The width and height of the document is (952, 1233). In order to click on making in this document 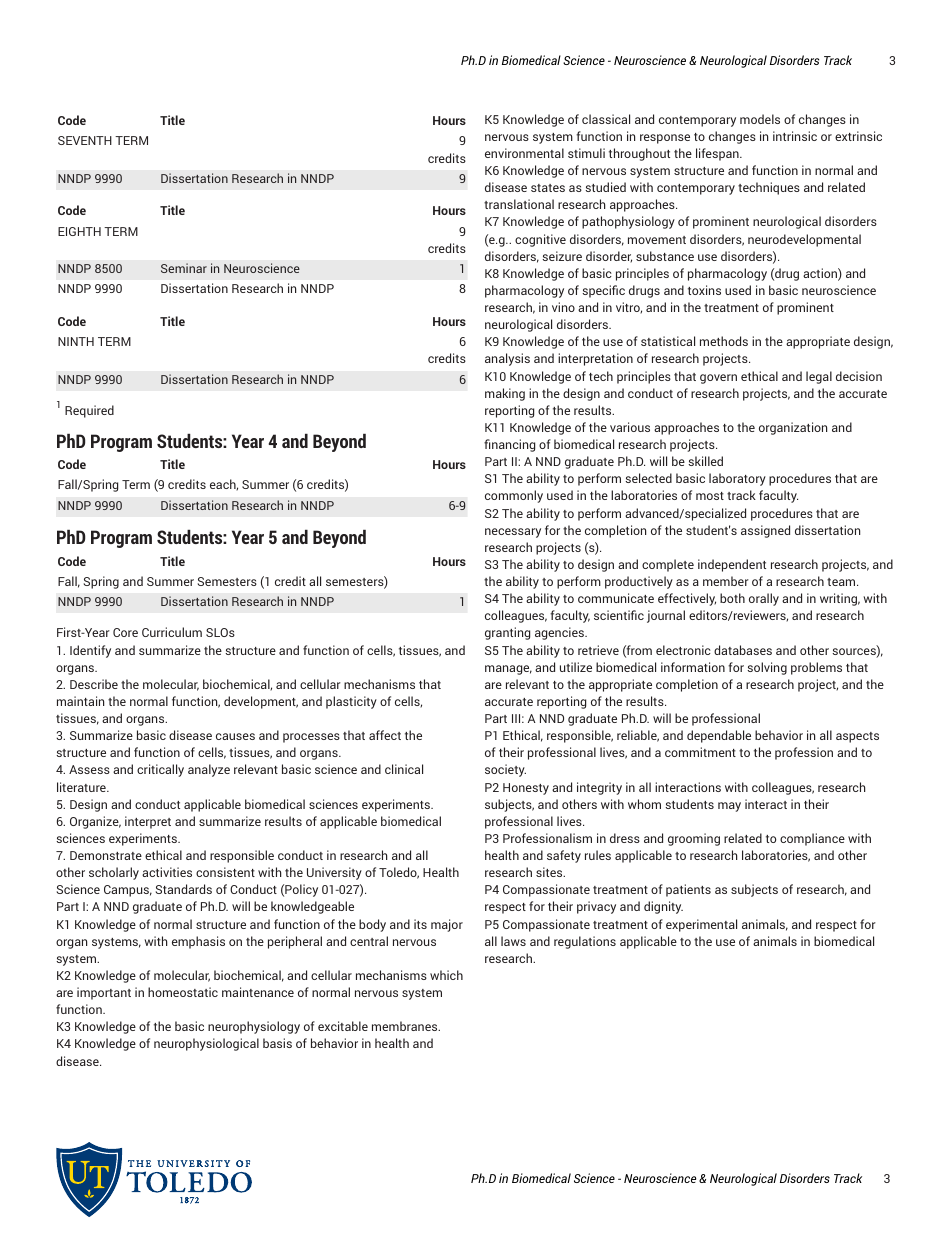, I will do `click(505, 394)`.
